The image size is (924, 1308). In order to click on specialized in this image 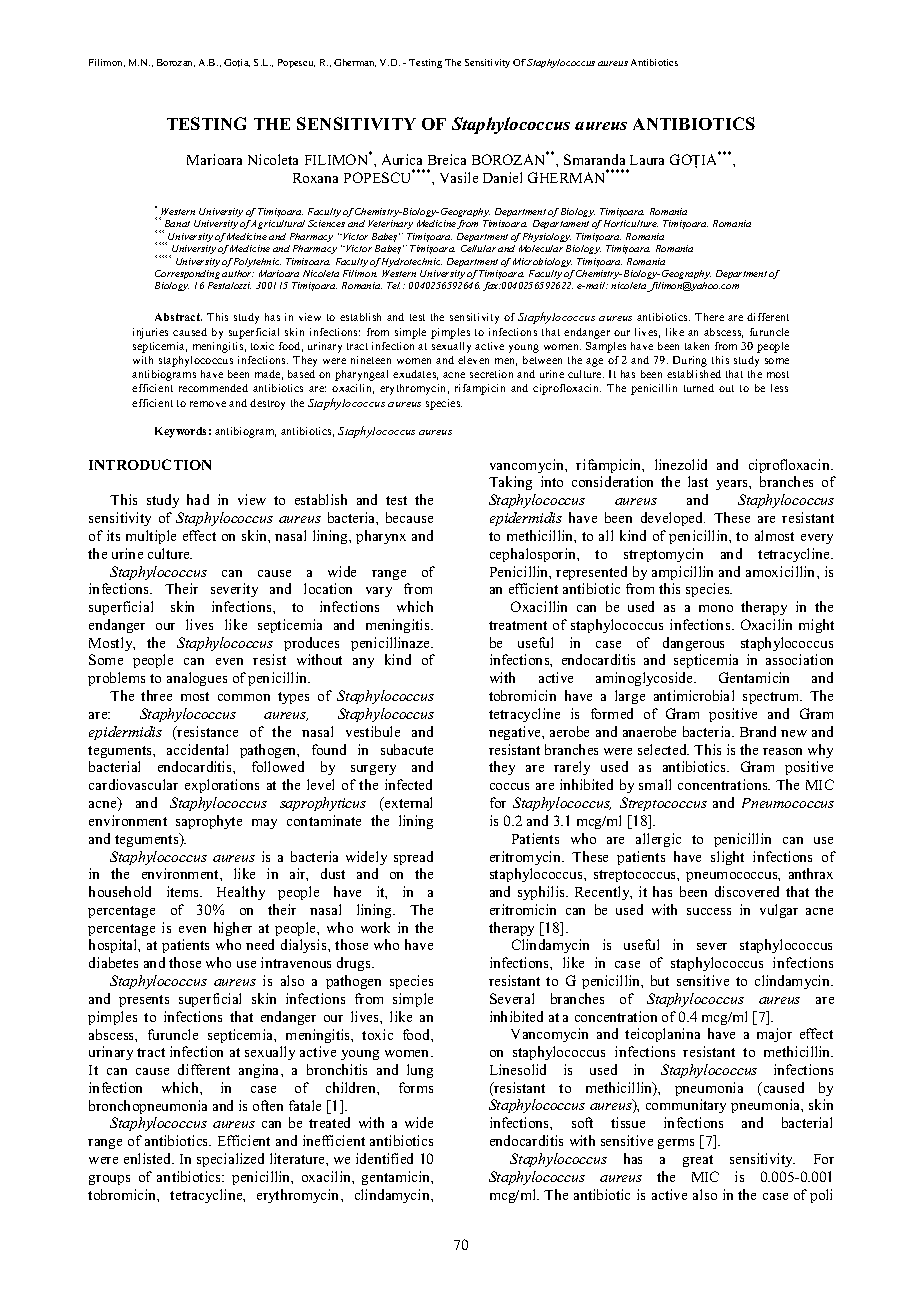, I will do `click(230, 1160)`.
